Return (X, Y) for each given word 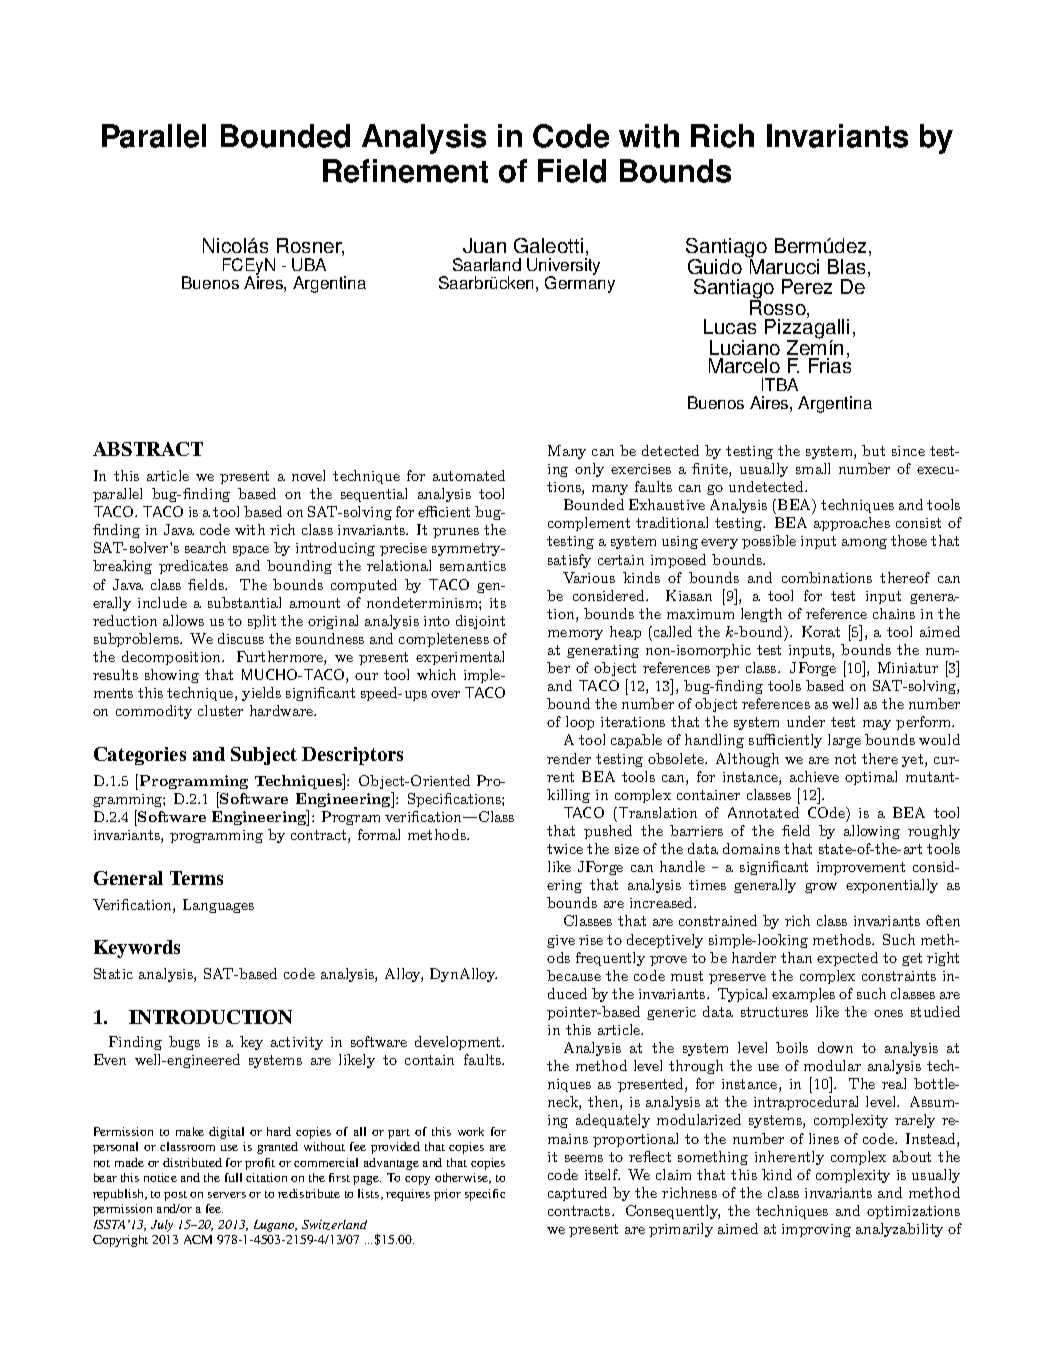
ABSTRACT (148, 449)
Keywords (137, 949)
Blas (848, 268)
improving (816, 1230)
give (561, 941)
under (806, 721)
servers (227, 1195)
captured (577, 1194)
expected (847, 959)
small (813, 468)
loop (580, 723)
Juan (484, 245)
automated (469, 475)
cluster (220, 710)
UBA (309, 264)
